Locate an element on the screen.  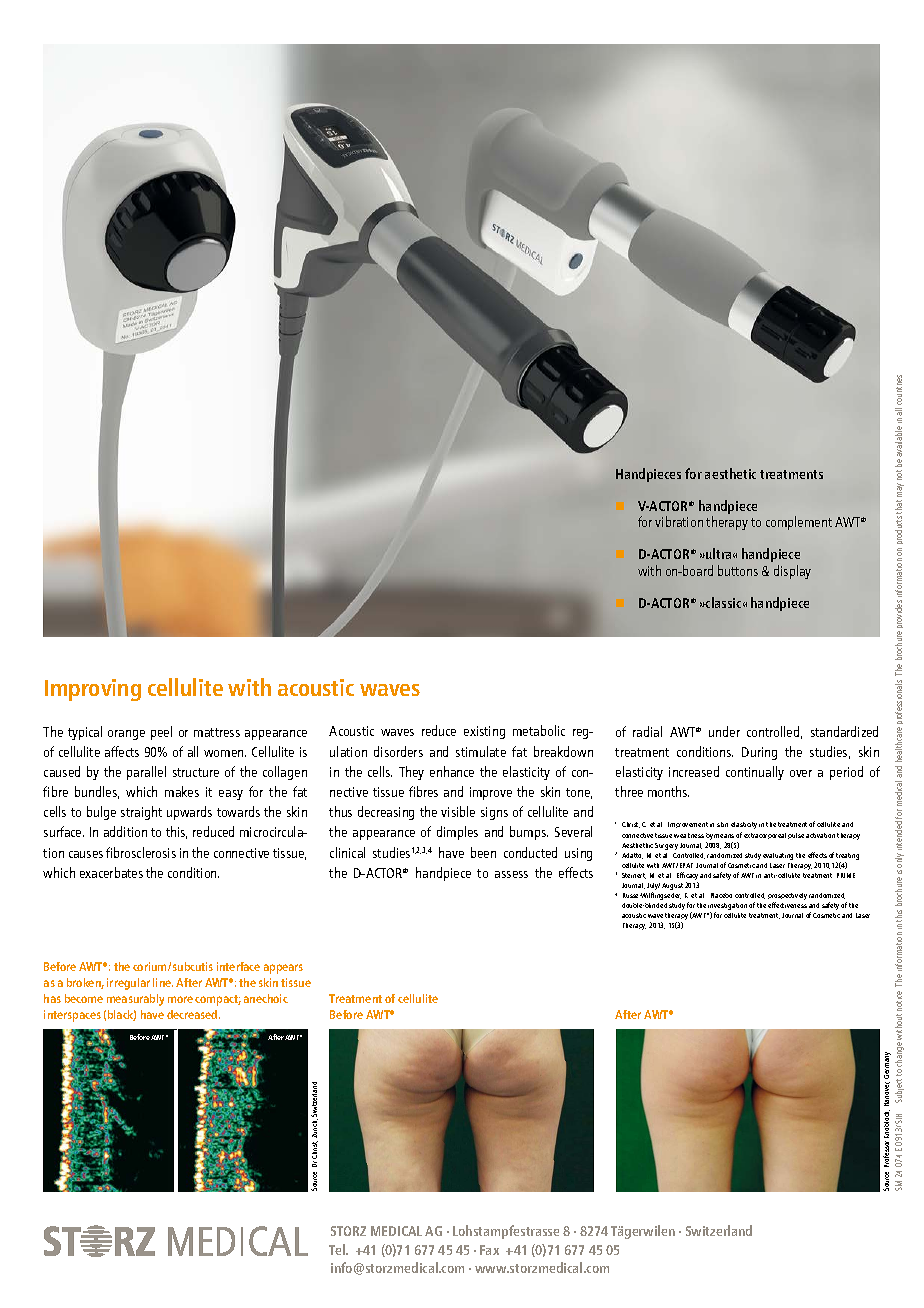
aesthetic is located at coordinates (730, 473).
